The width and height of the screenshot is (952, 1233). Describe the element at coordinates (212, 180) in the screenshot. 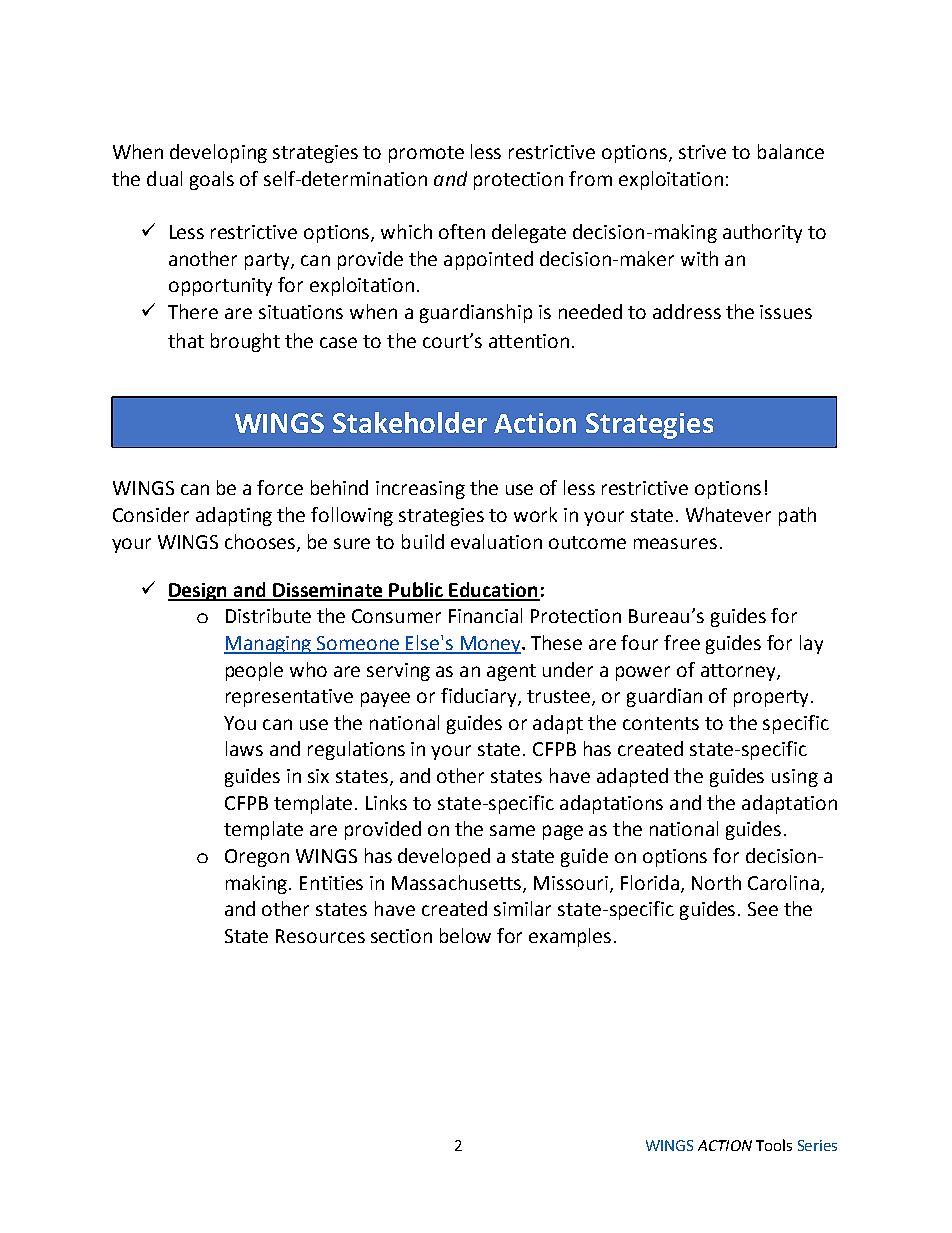

I see `goals` at that location.
